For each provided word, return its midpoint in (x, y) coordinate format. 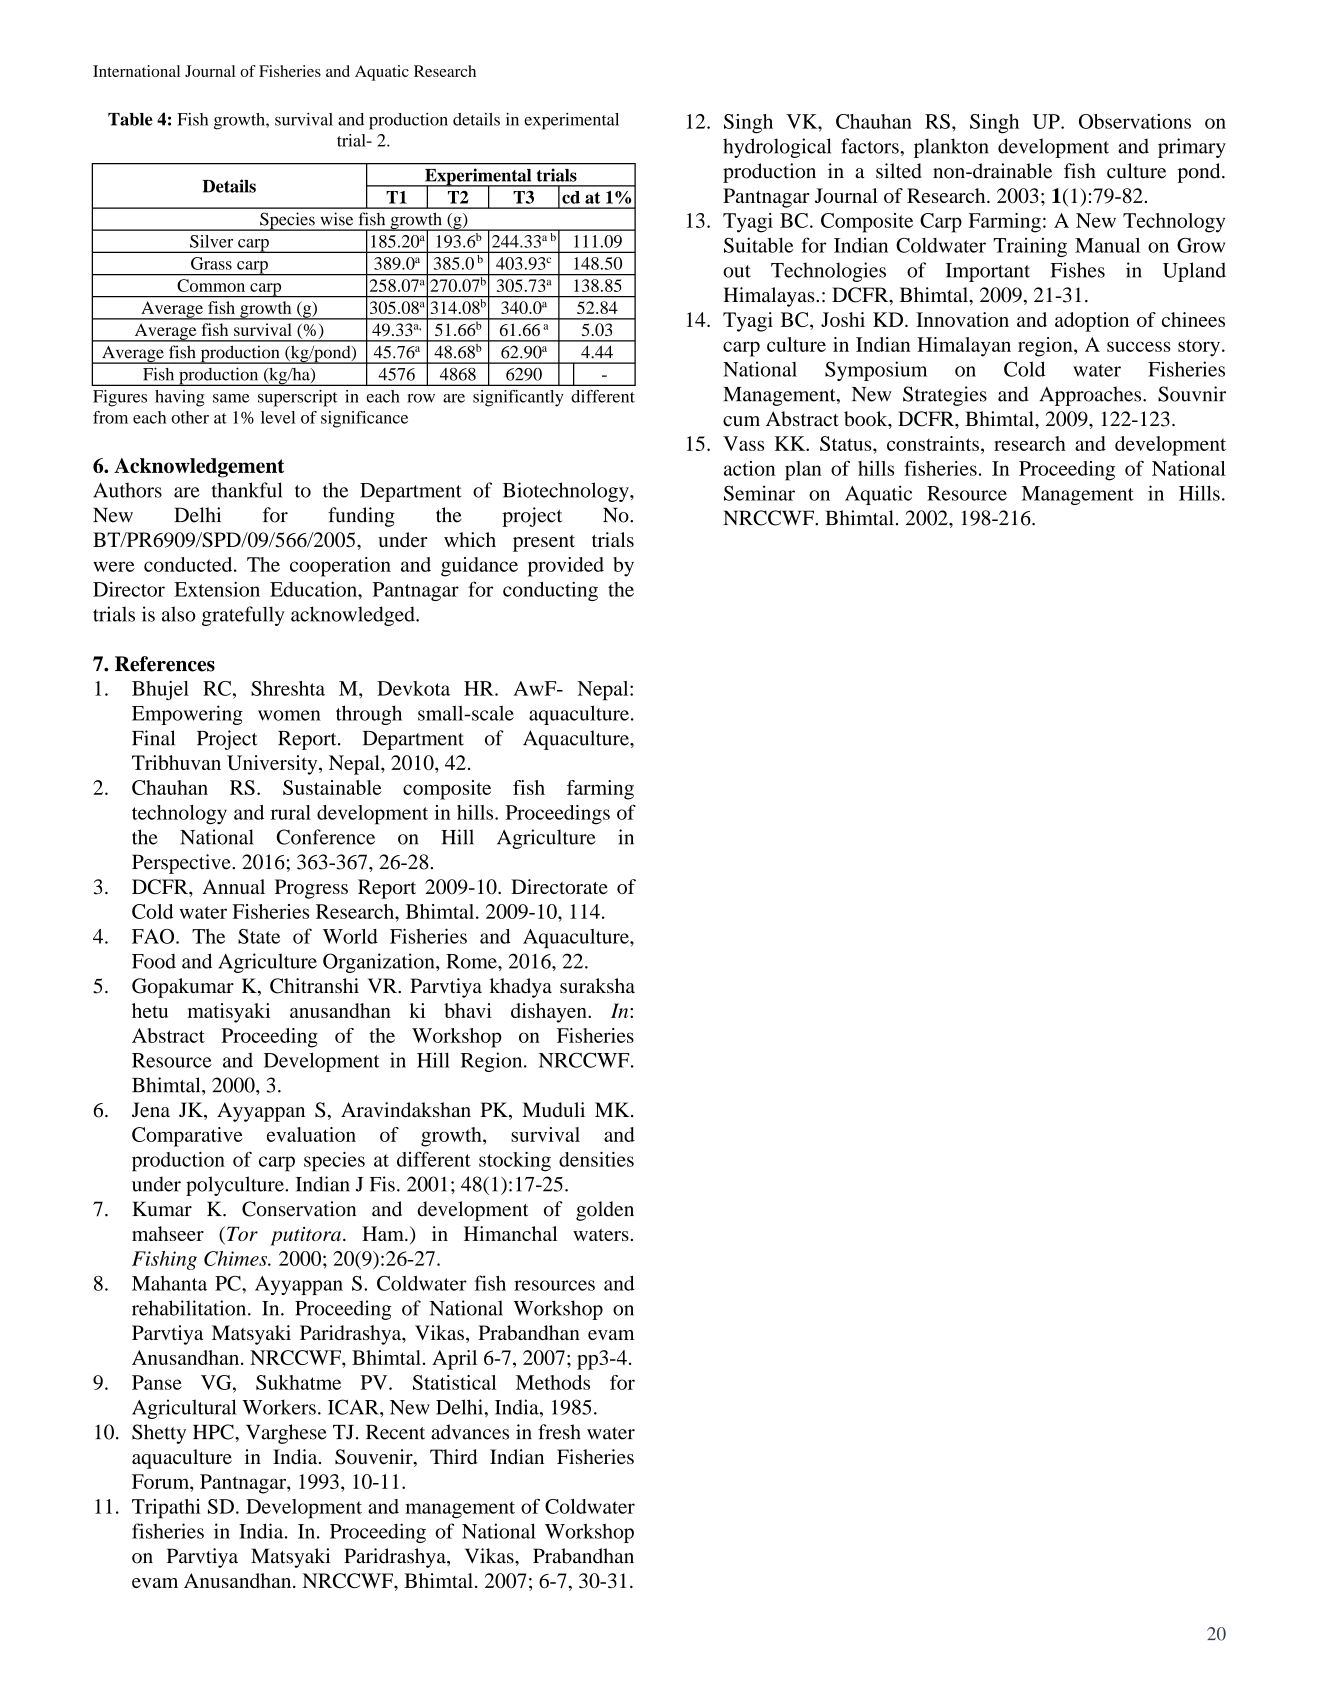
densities (596, 1159)
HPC (214, 1432)
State (259, 936)
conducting (550, 591)
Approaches (1092, 396)
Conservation (299, 1209)
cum (741, 421)
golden (605, 1211)
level (278, 417)
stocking (515, 1162)
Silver (211, 241)
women (289, 715)
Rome (472, 961)
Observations (1135, 121)
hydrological (777, 148)
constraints (933, 443)
